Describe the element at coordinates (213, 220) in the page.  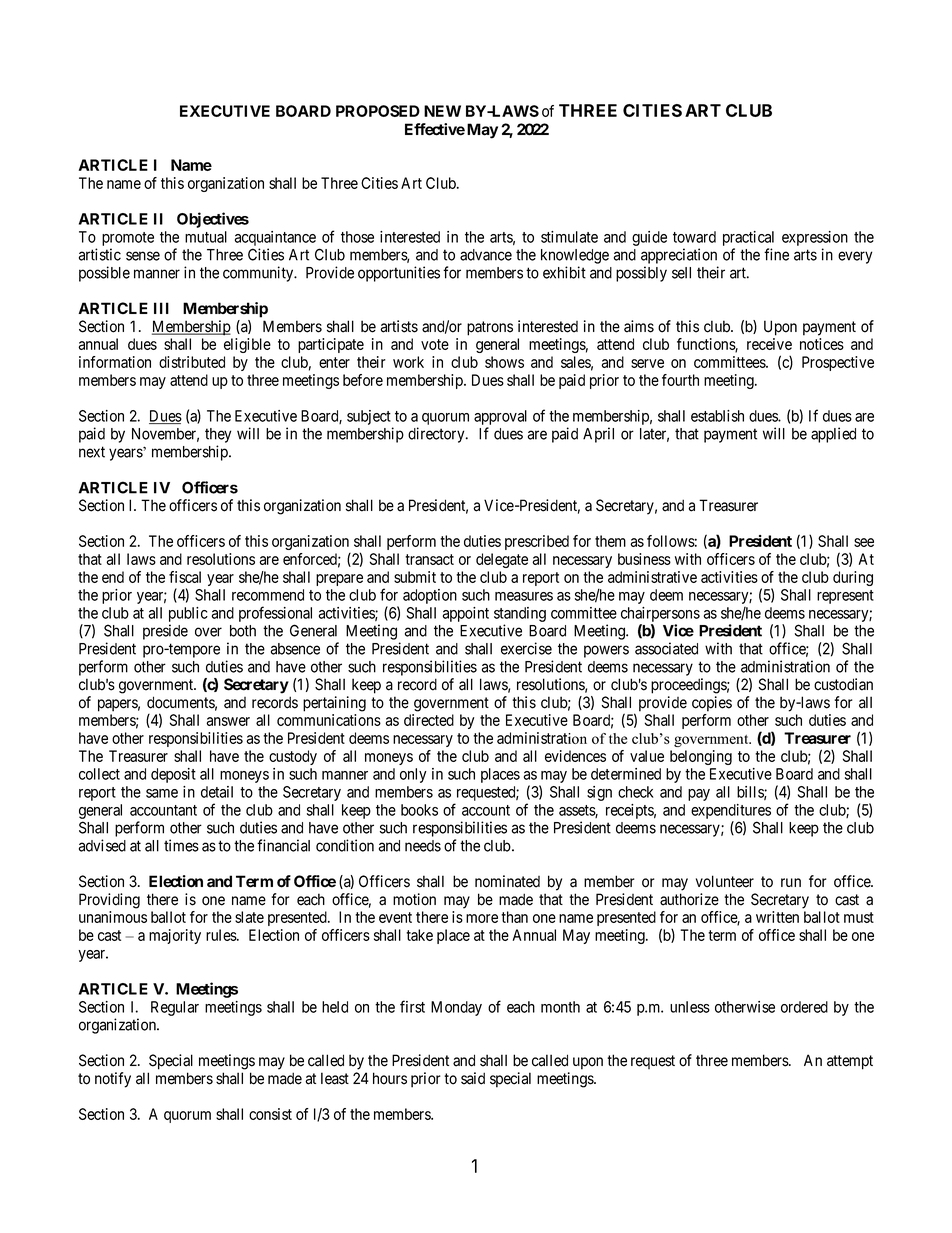
I see `Objectives` at that location.
